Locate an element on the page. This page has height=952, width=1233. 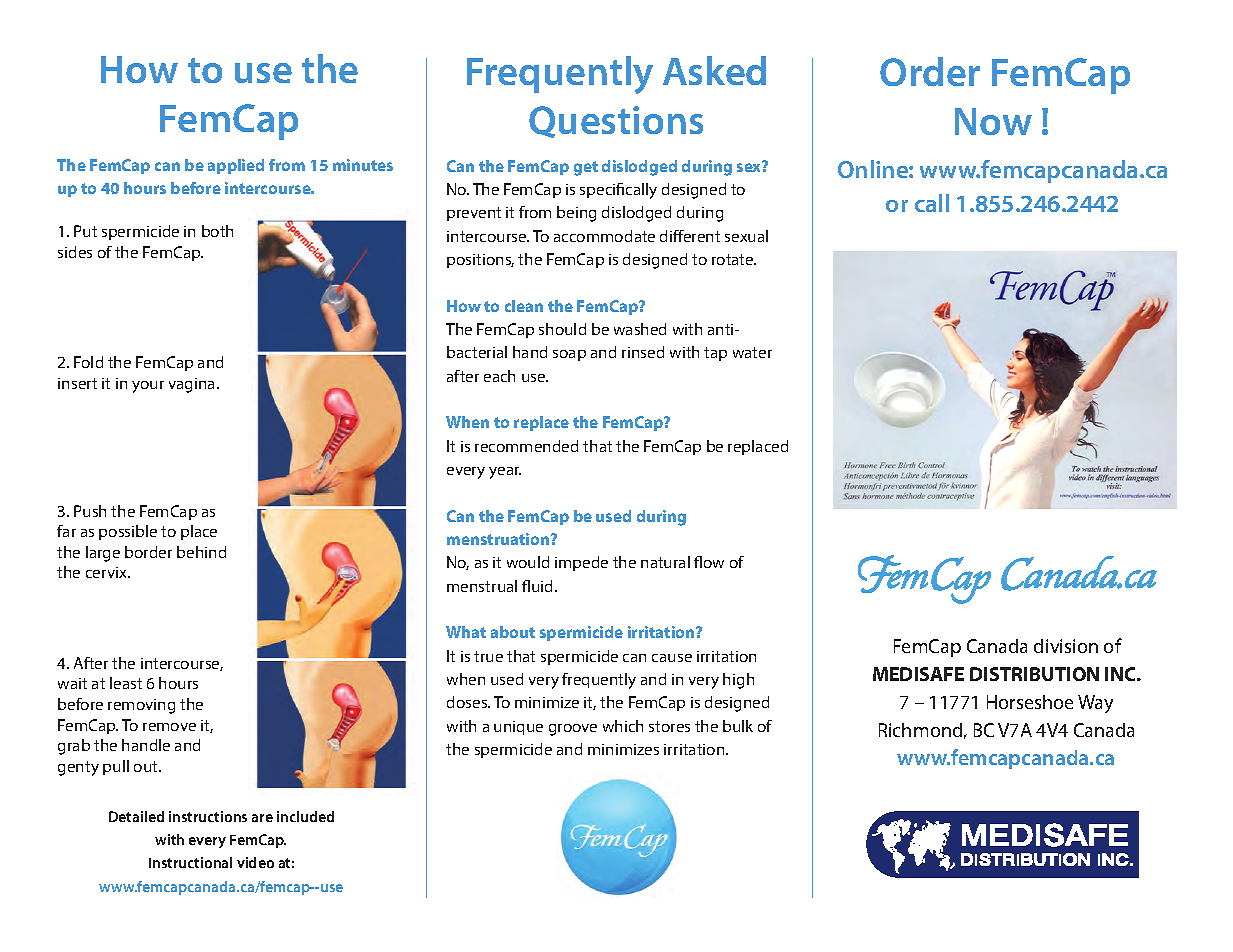
Way is located at coordinates (1095, 704).
